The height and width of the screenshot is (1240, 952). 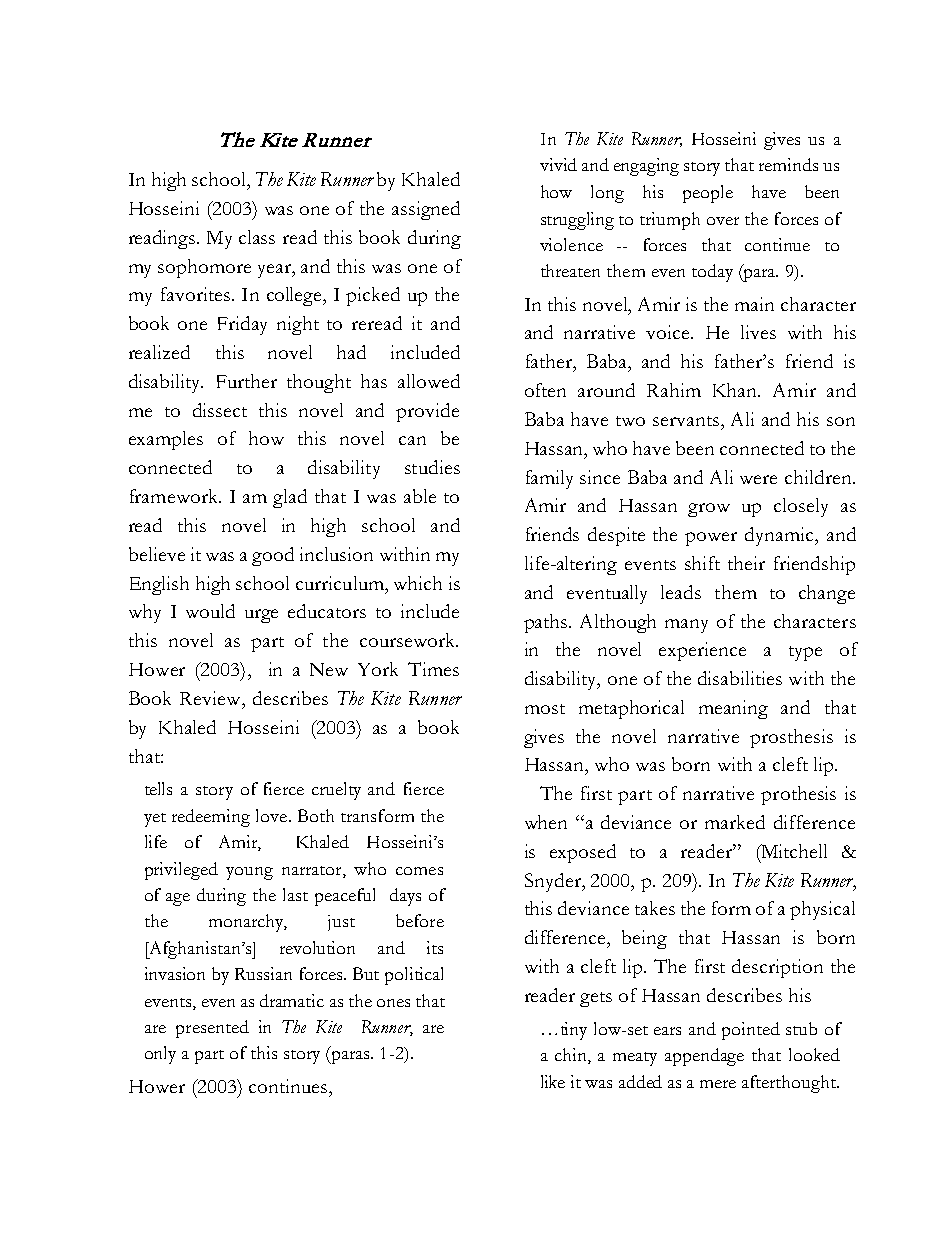 What do you see at coordinates (553, 1081) in the screenshot?
I see `like` at bounding box center [553, 1081].
